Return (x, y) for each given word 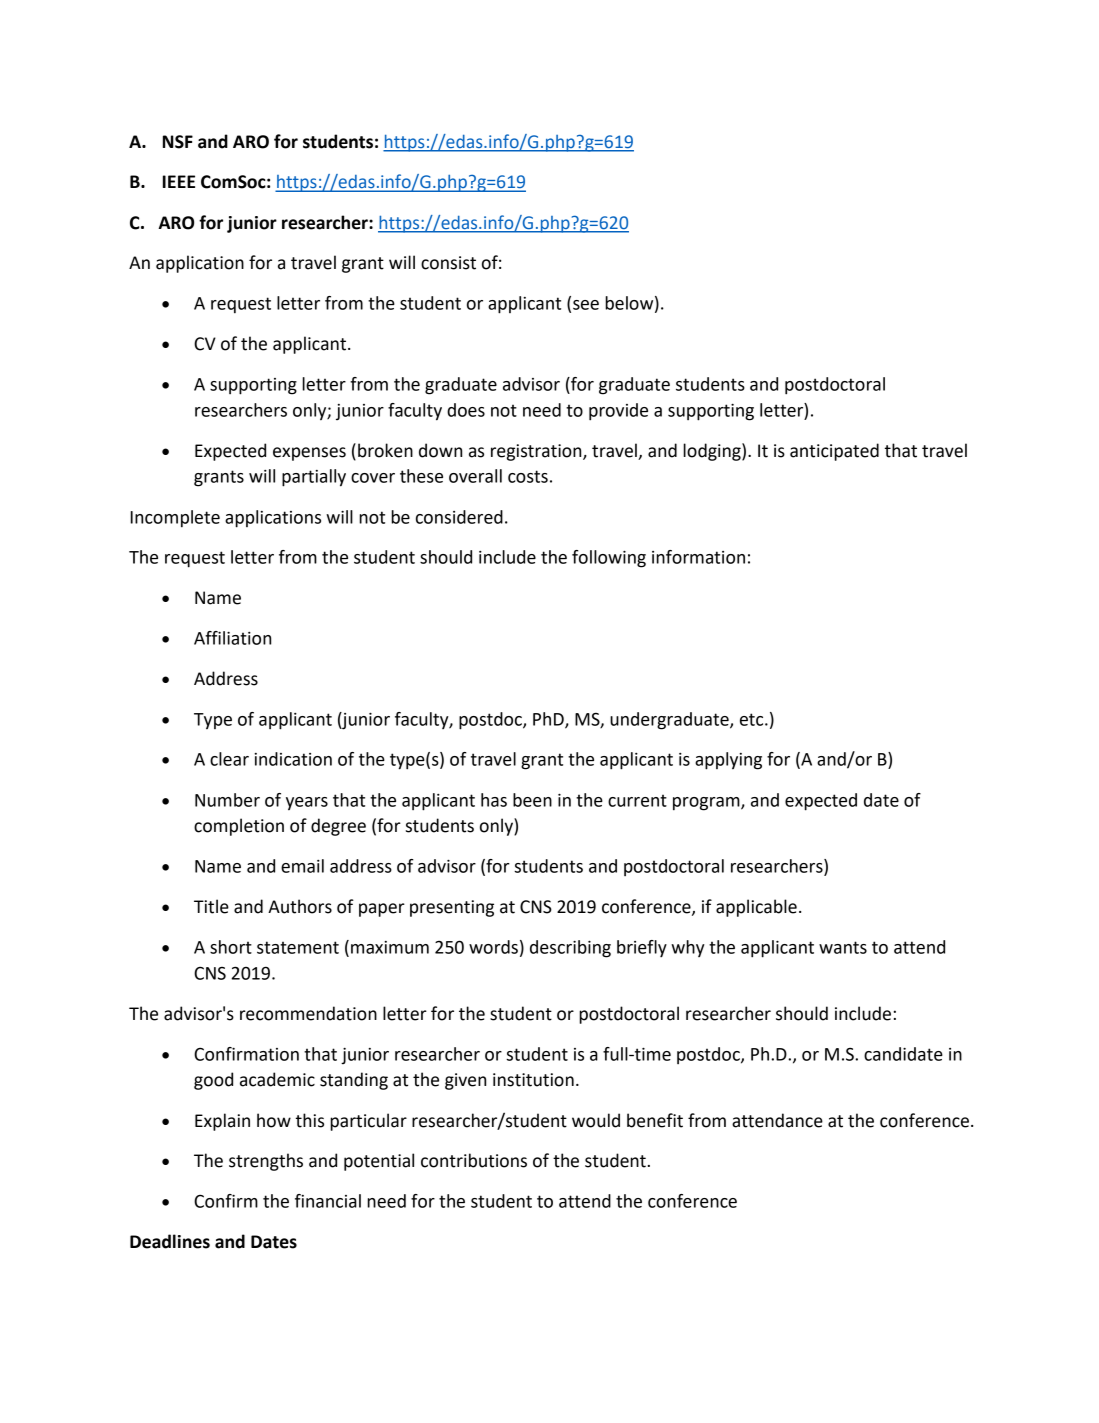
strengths (266, 1162)
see (586, 305)
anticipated (834, 452)
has (494, 800)
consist (448, 263)
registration (537, 452)
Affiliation (232, 638)
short (231, 947)
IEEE (179, 181)
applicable (756, 908)
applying (728, 761)
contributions (474, 1160)
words (493, 947)
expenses (309, 454)
